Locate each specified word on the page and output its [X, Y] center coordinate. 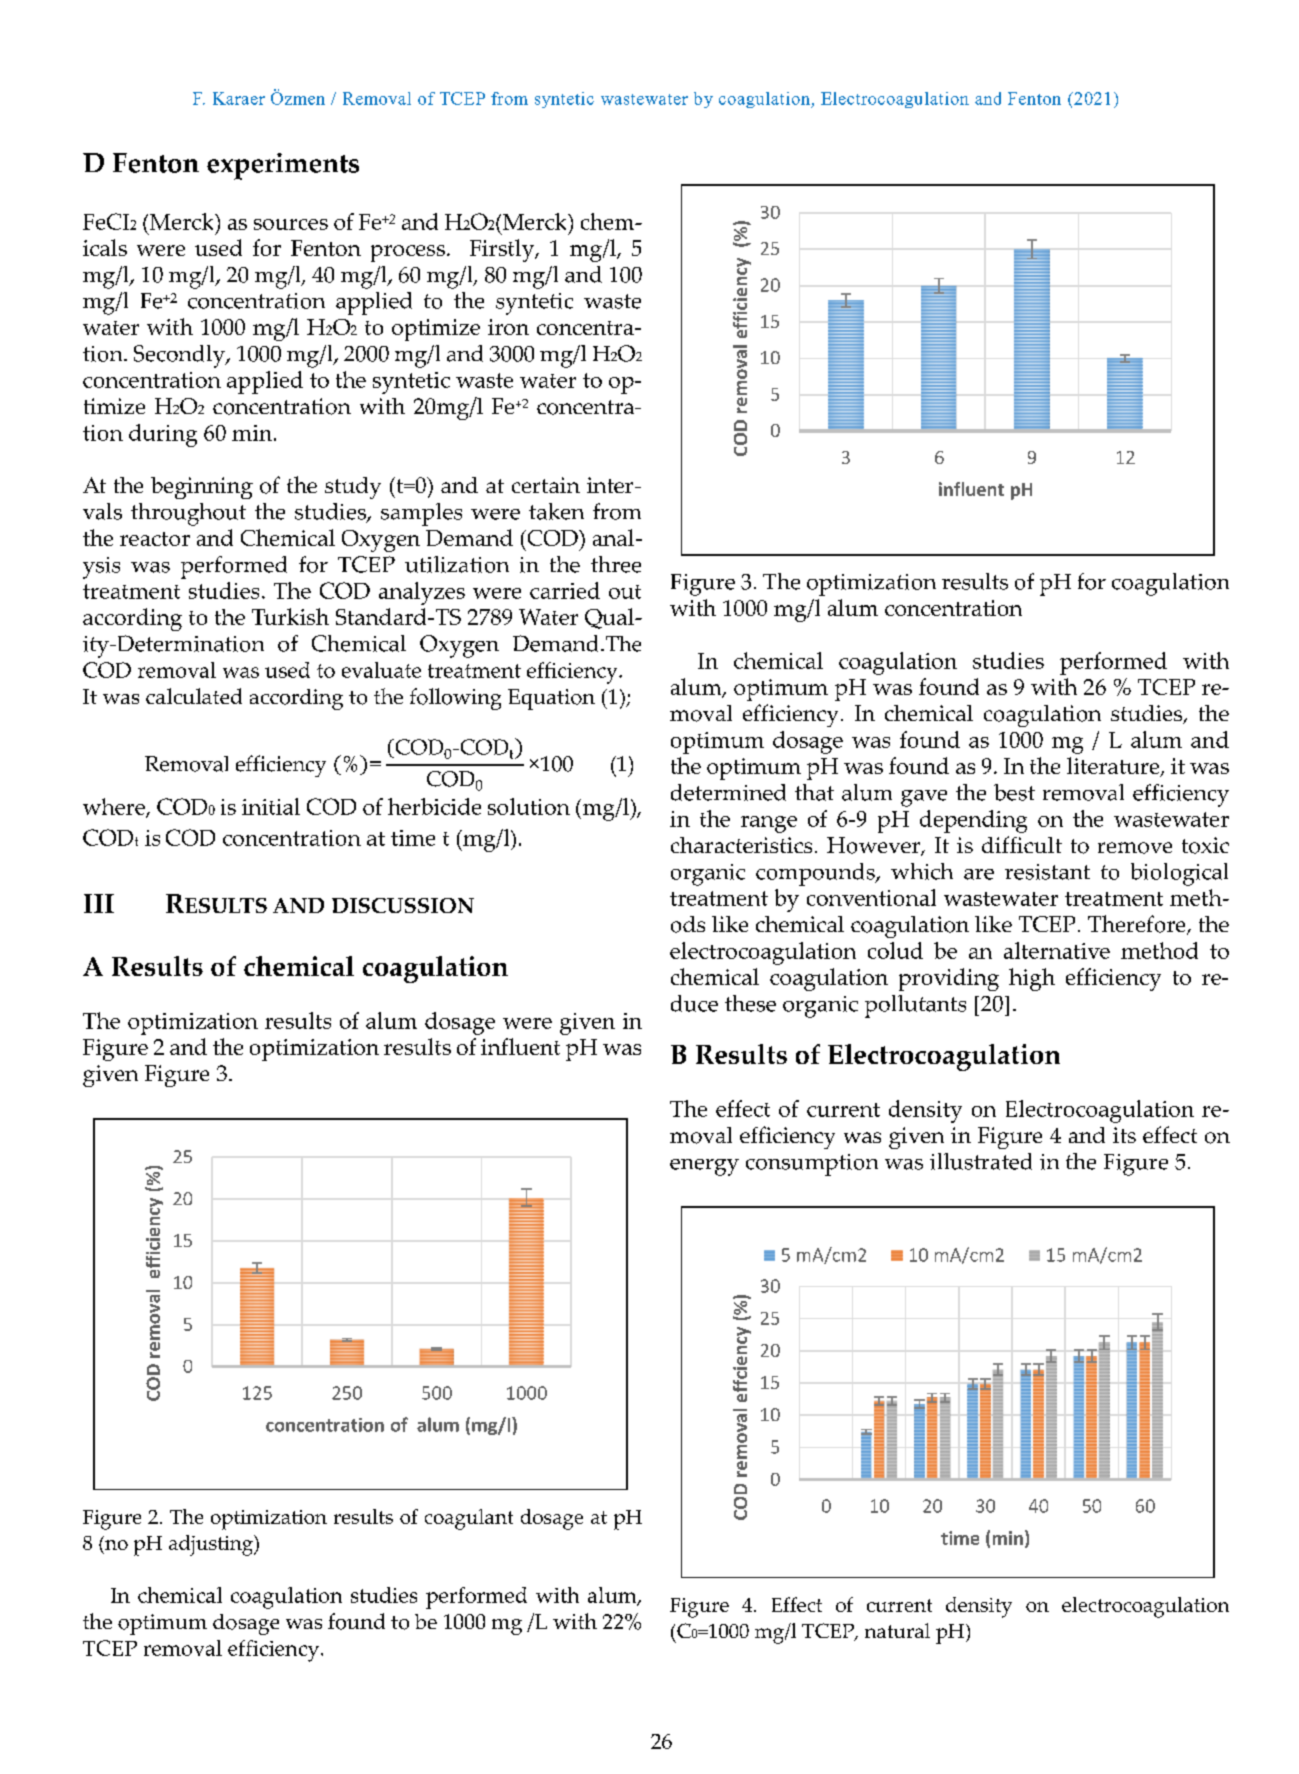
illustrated [981, 1161]
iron [508, 327]
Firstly [503, 250]
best [1014, 792]
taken [556, 511]
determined [728, 792]
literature [1114, 767]
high [1032, 979]
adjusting [212, 1545]
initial [271, 806]
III [99, 903]
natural [897, 1630]
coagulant [469, 1519]
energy [704, 1167]
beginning [202, 488]
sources [291, 224]
